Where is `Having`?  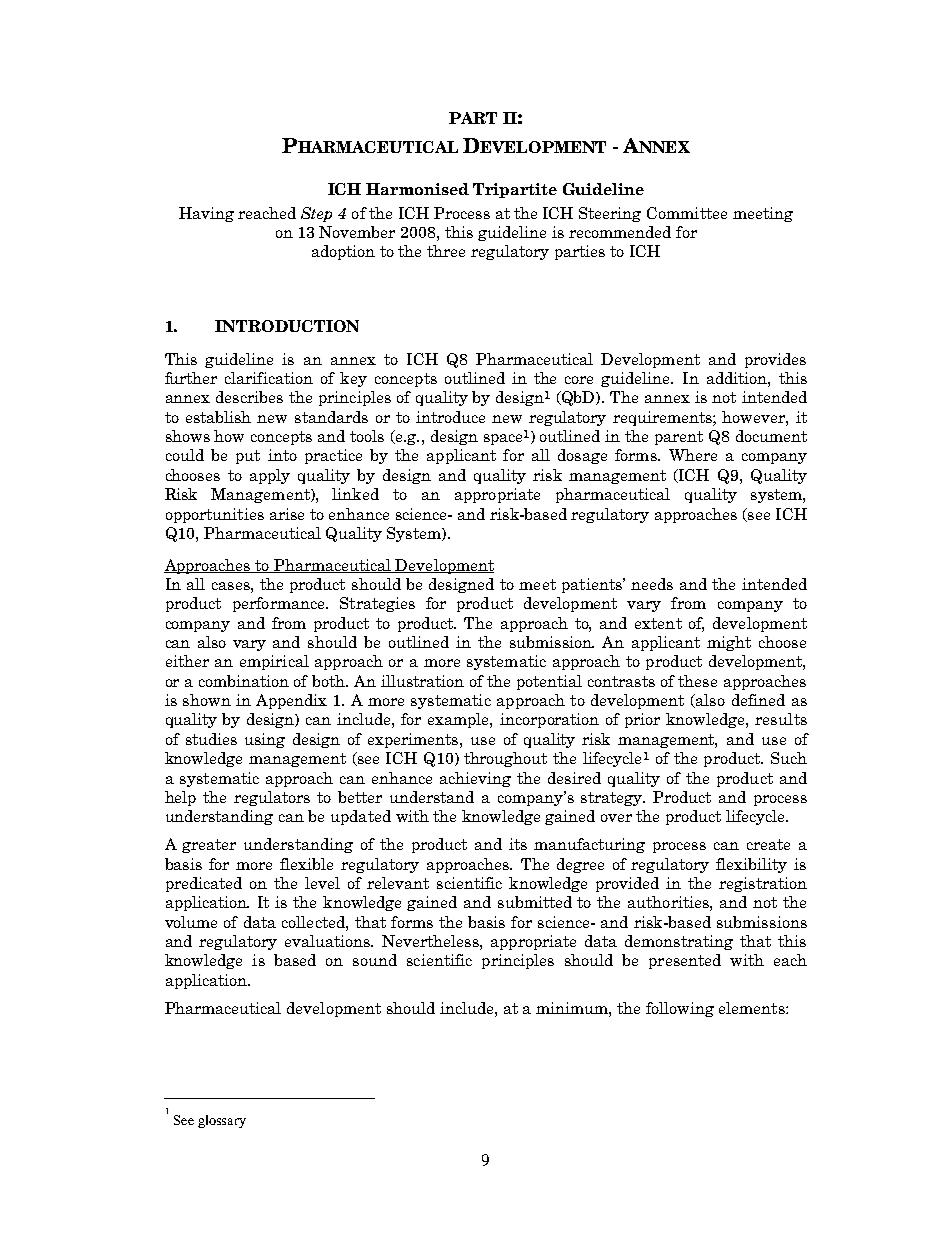
Having is located at coordinates (206, 214).
